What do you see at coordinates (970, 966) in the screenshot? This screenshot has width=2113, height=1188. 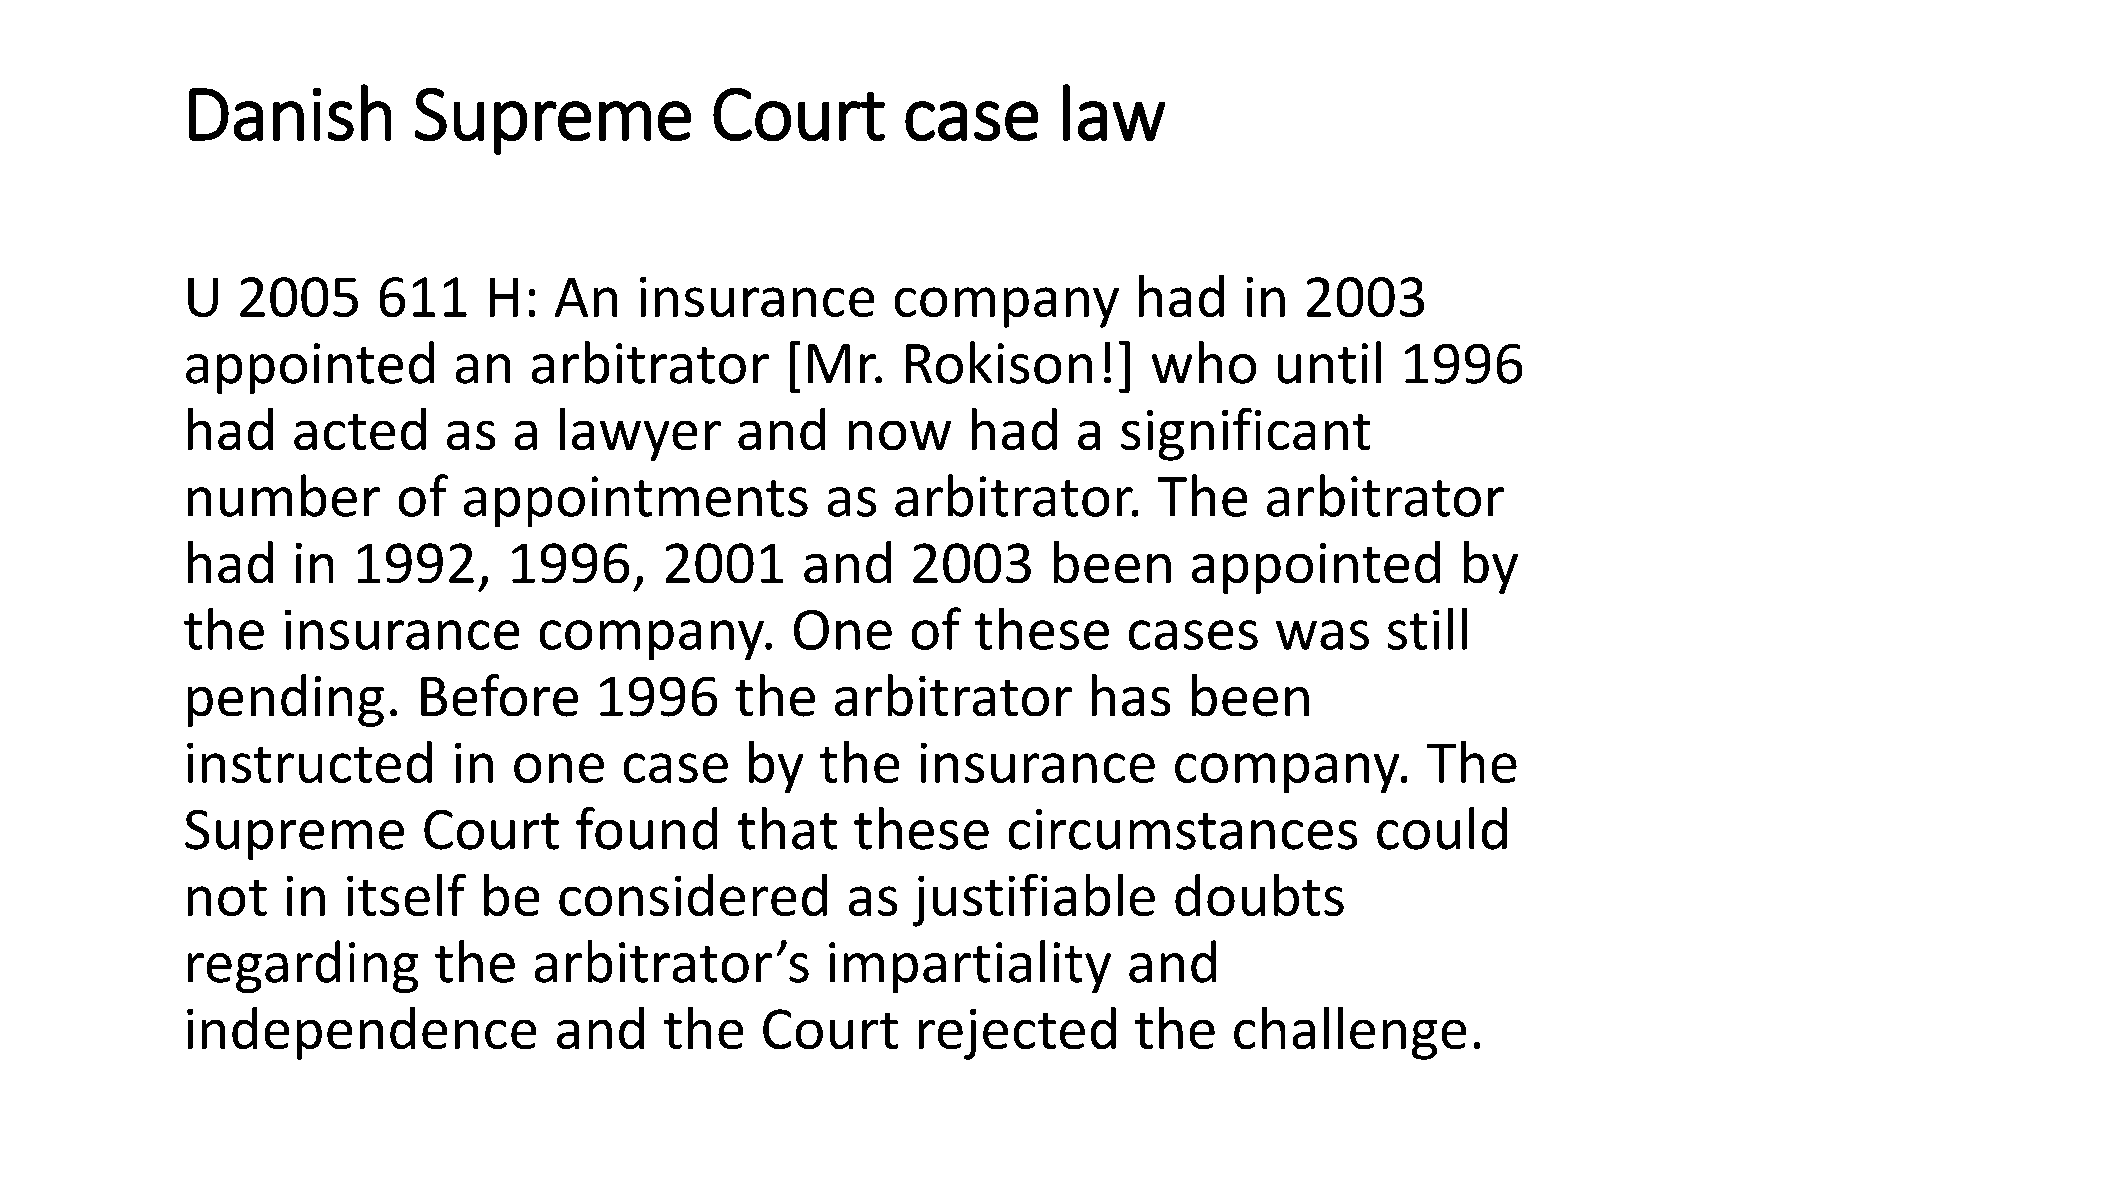 I see `impartiality` at bounding box center [970, 966].
